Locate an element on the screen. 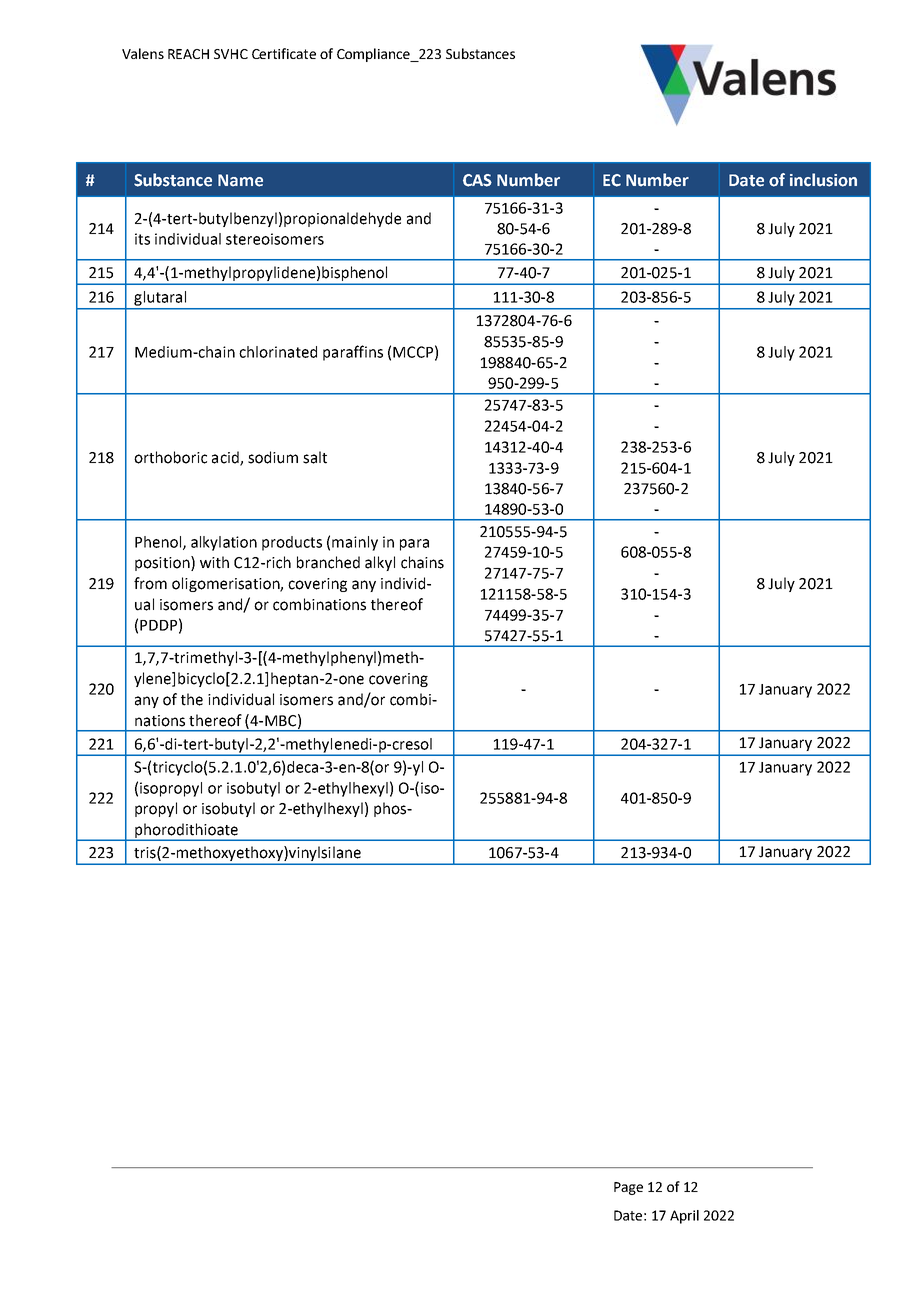 The width and height of the screenshot is (924, 1308). REACH is located at coordinates (188, 54).
